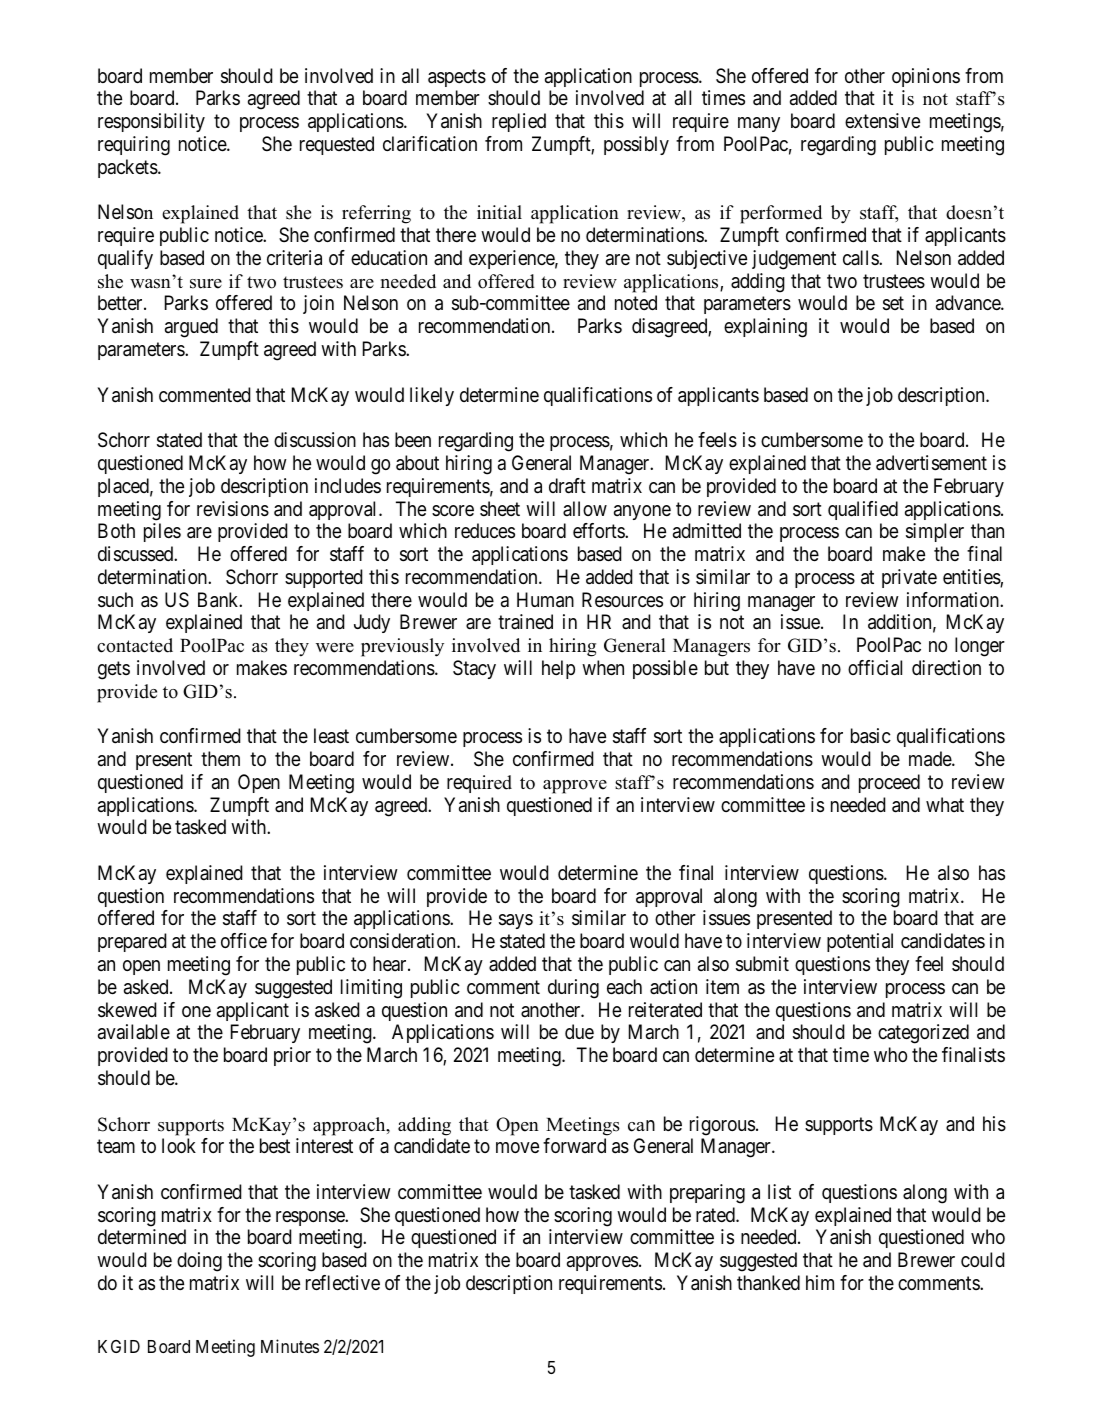  What do you see at coordinates (220, 758) in the screenshot?
I see `them` at bounding box center [220, 758].
